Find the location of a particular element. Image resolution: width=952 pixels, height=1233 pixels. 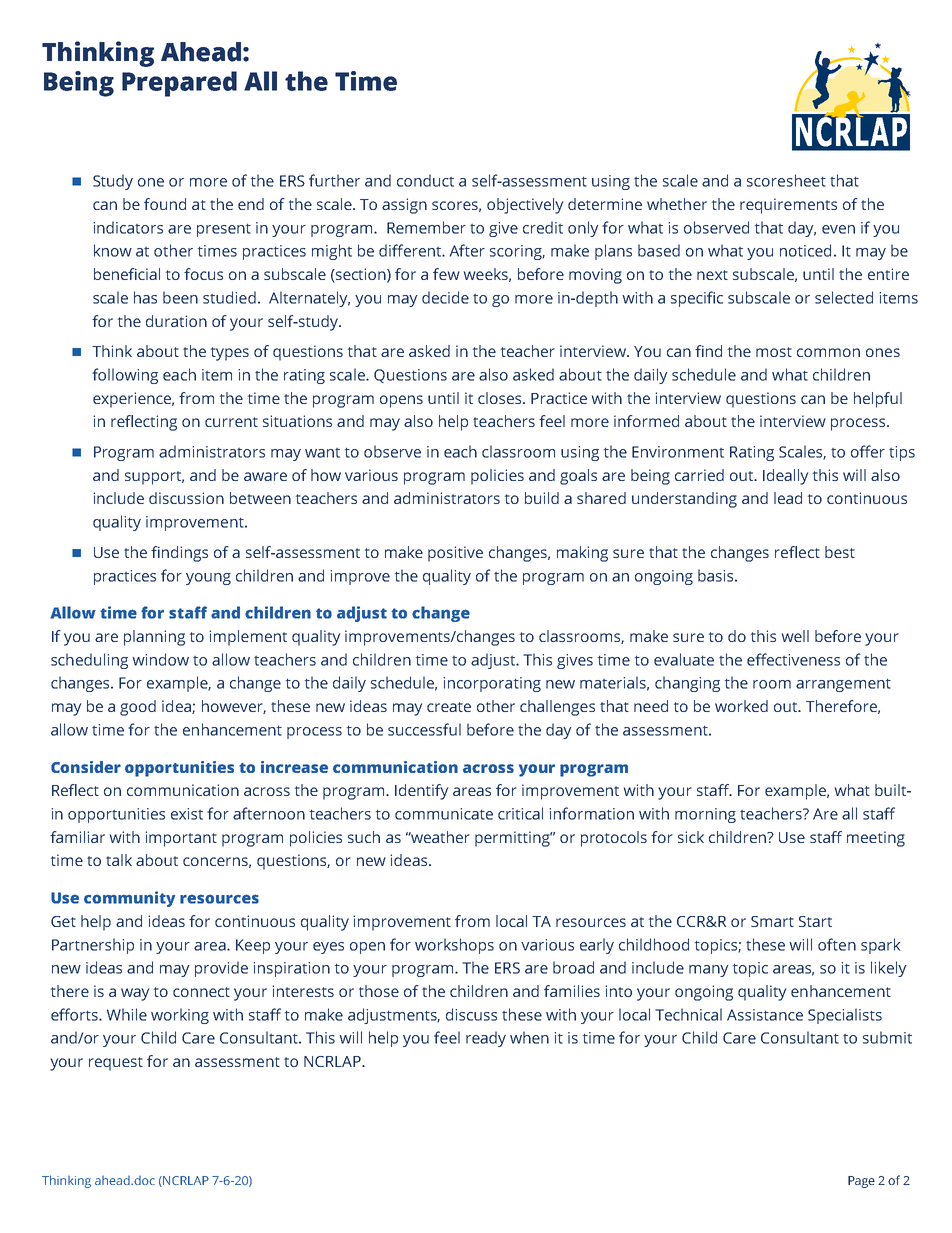

meeting is located at coordinates (876, 839).
